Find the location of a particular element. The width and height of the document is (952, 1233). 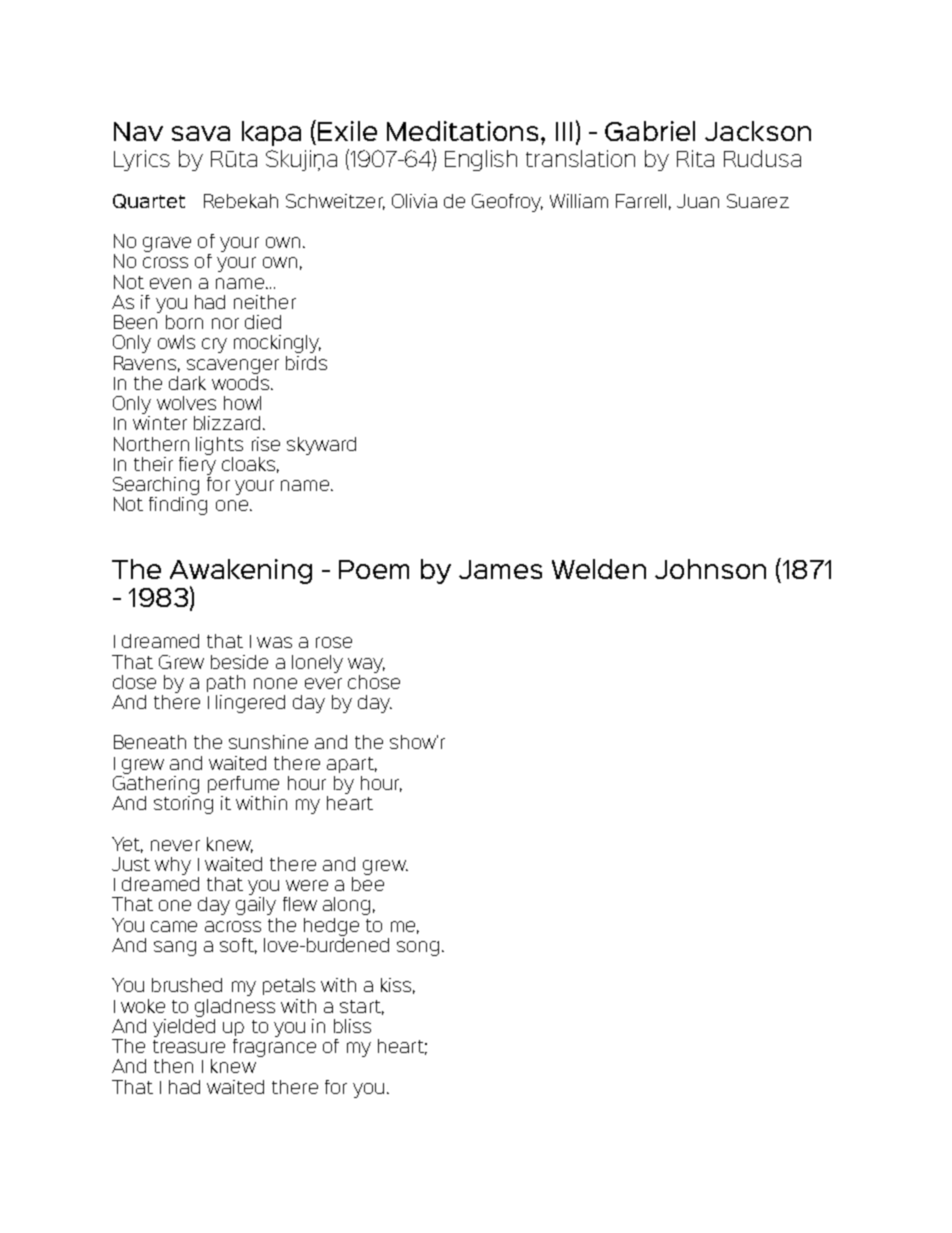

Rita is located at coordinates (695, 158).
